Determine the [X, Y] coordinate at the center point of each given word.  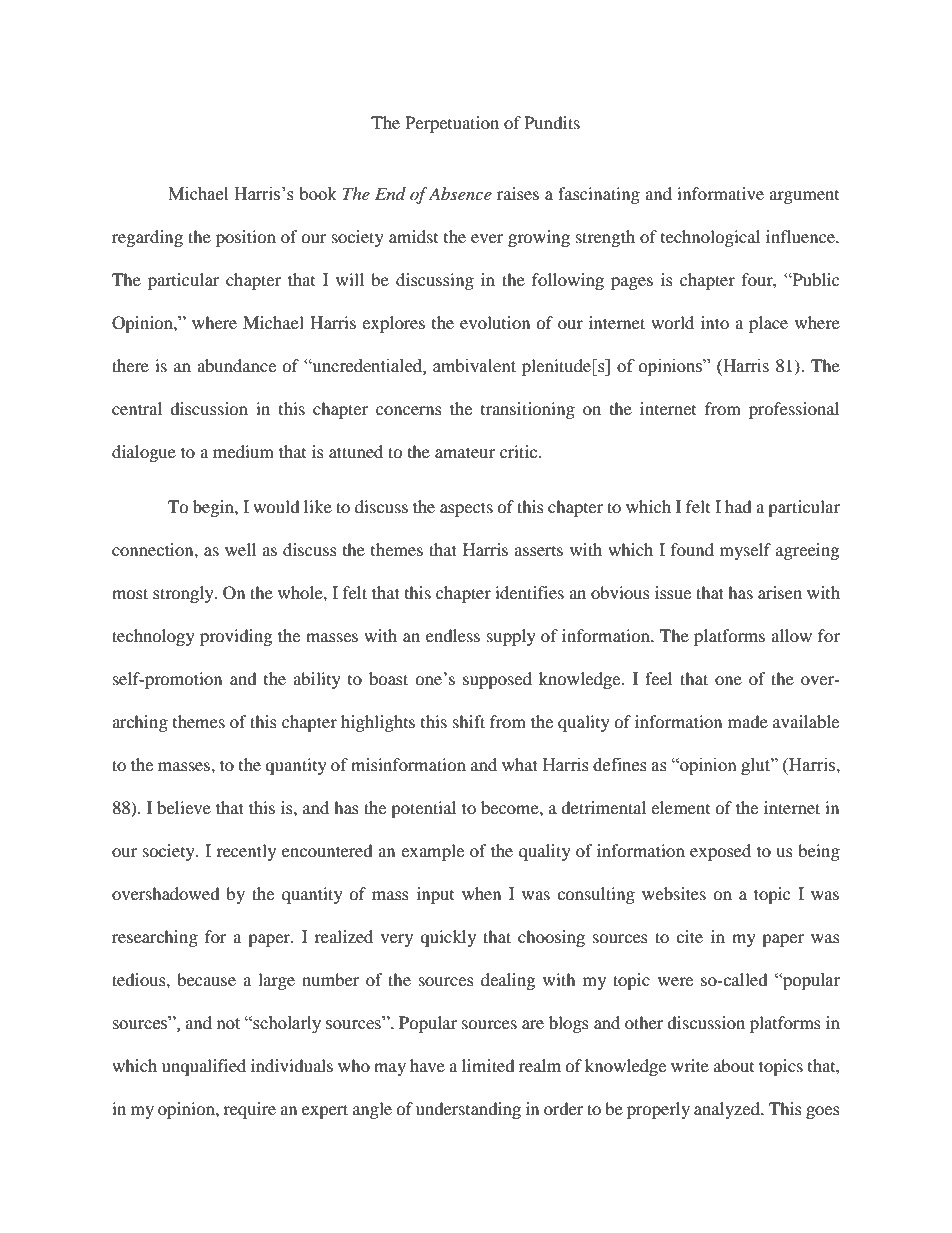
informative [720, 193]
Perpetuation [452, 124]
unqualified [204, 1067]
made [748, 721]
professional [794, 410]
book [318, 194]
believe [184, 807]
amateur [465, 452]
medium [243, 451]
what [520, 764]
